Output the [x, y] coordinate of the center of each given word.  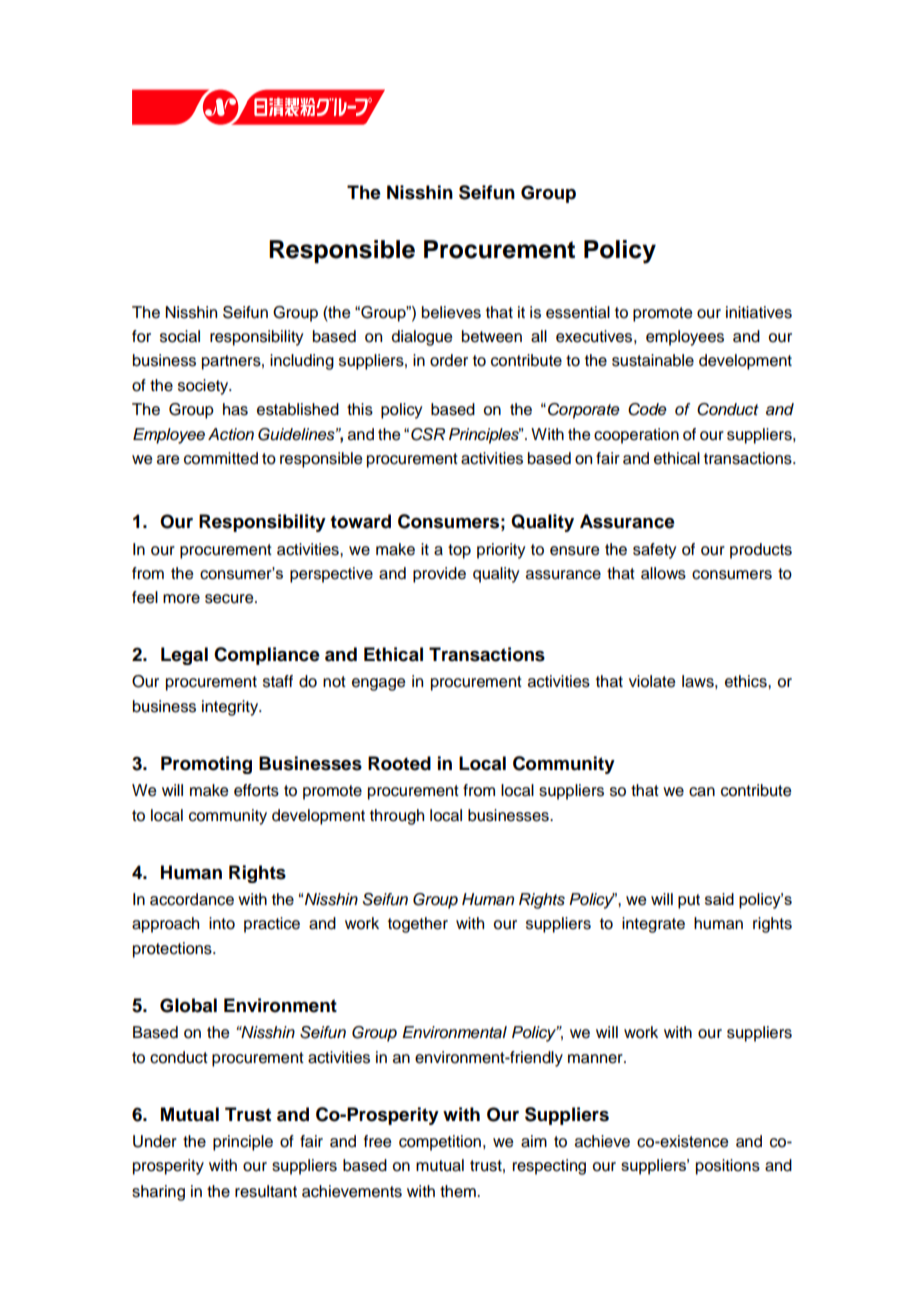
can [702, 792]
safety [654, 551]
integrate [653, 925]
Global [188, 1005]
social [180, 336]
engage [379, 684]
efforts [256, 790]
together [418, 925]
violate [652, 681]
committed [221, 458]
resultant [266, 1191]
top [459, 551]
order [449, 360]
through [397, 817]
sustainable [653, 360]
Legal [184, 656]
